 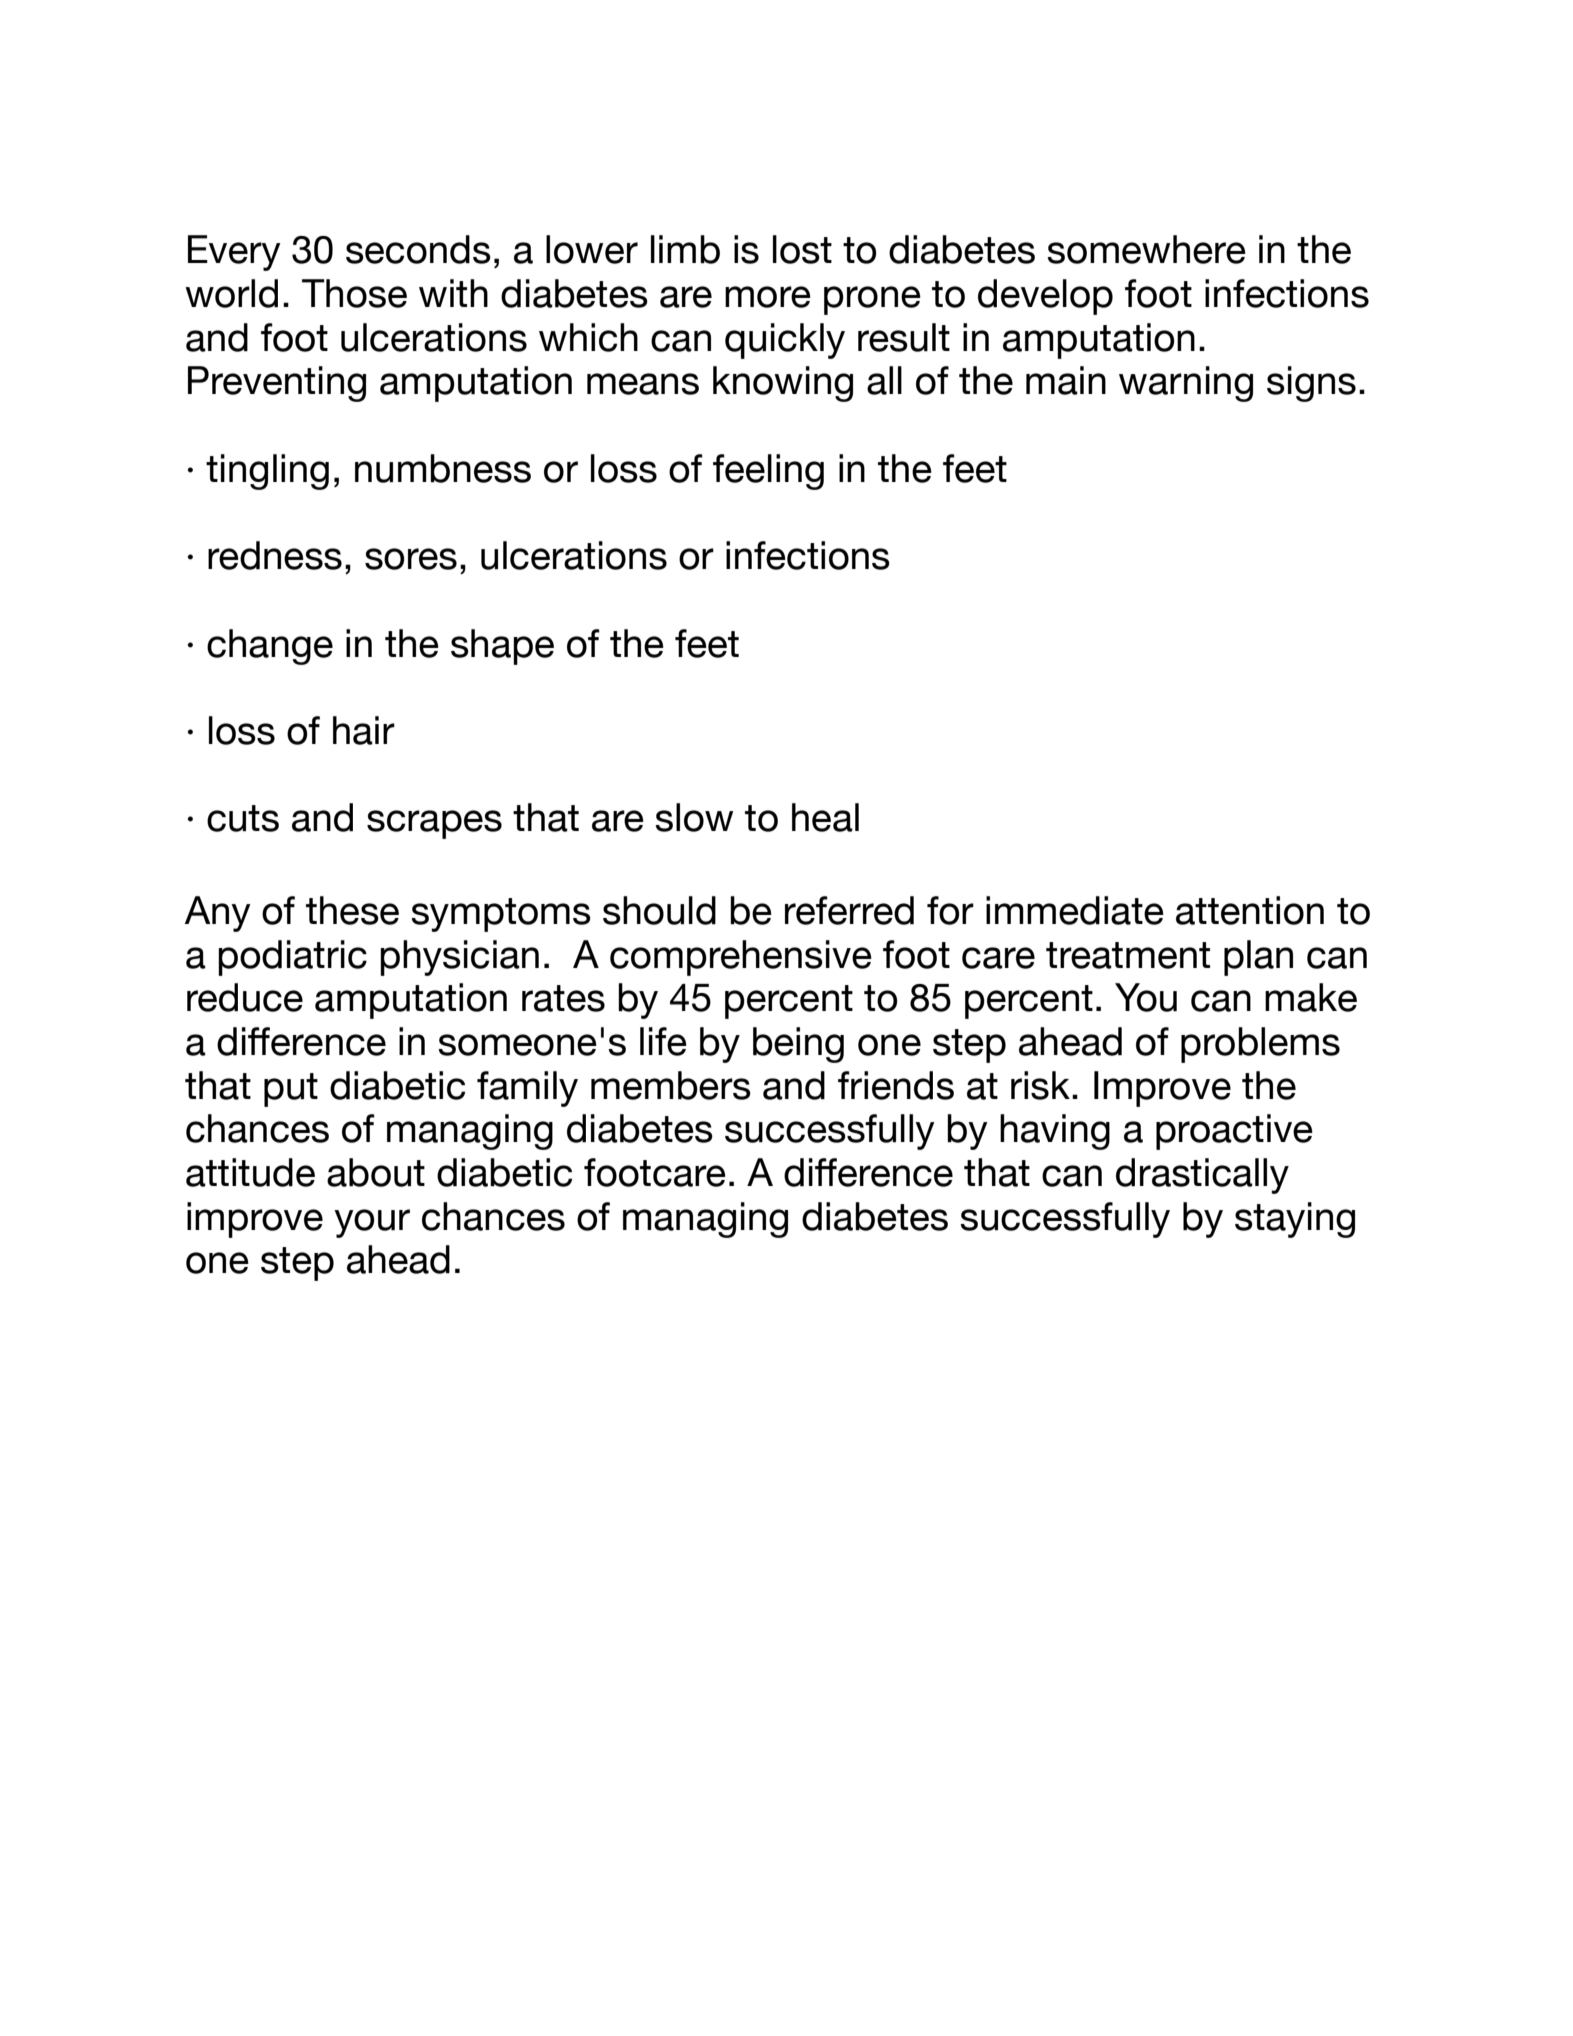 What do you see at coordinates (292, 958) in the image?
I see `podiatric` at bounding box center [292, 958].
